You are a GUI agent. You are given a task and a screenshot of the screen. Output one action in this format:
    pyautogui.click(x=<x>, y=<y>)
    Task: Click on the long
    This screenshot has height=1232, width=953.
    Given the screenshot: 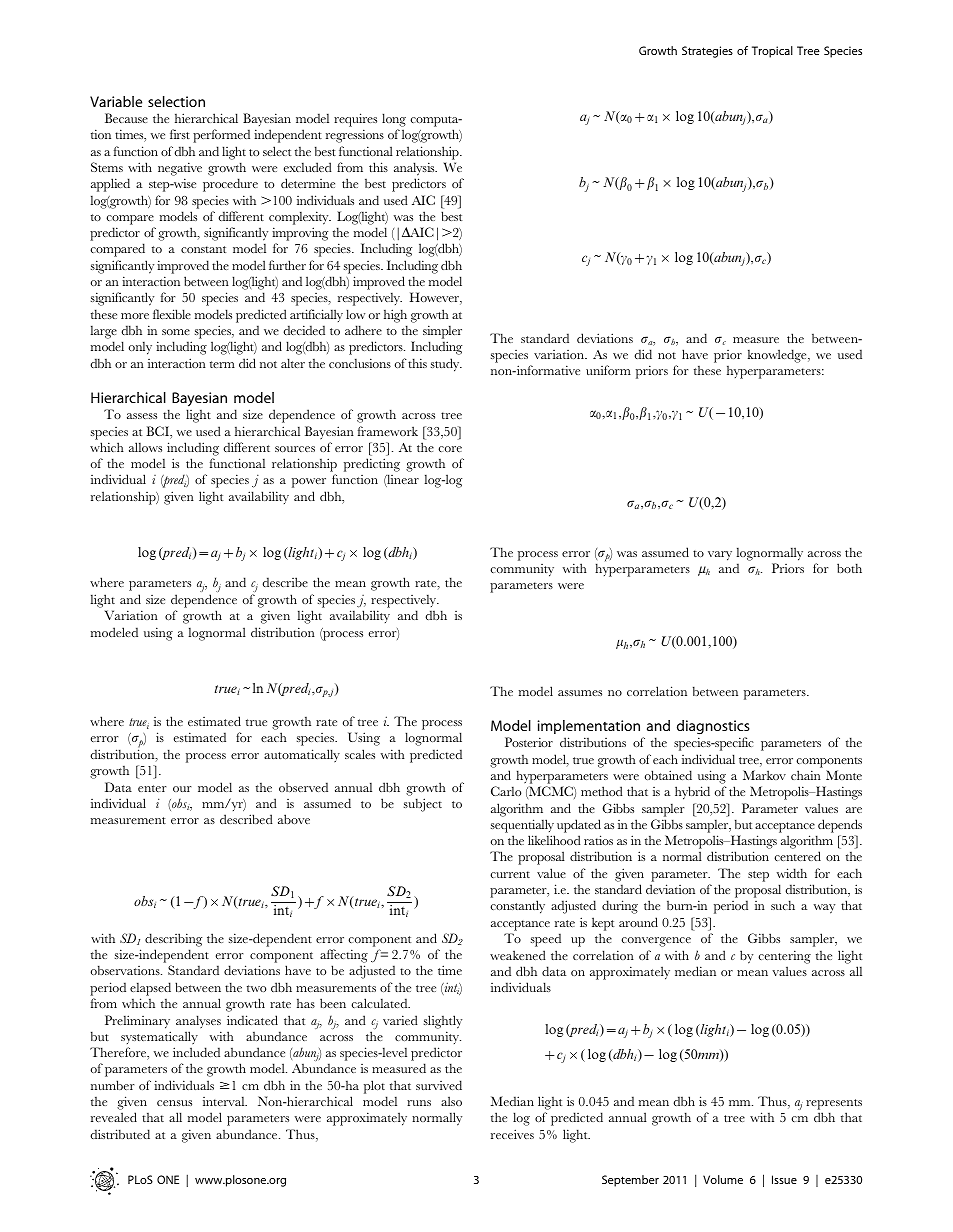 What is the action you would take?
    pyautogui.click(x=394, y=121)
